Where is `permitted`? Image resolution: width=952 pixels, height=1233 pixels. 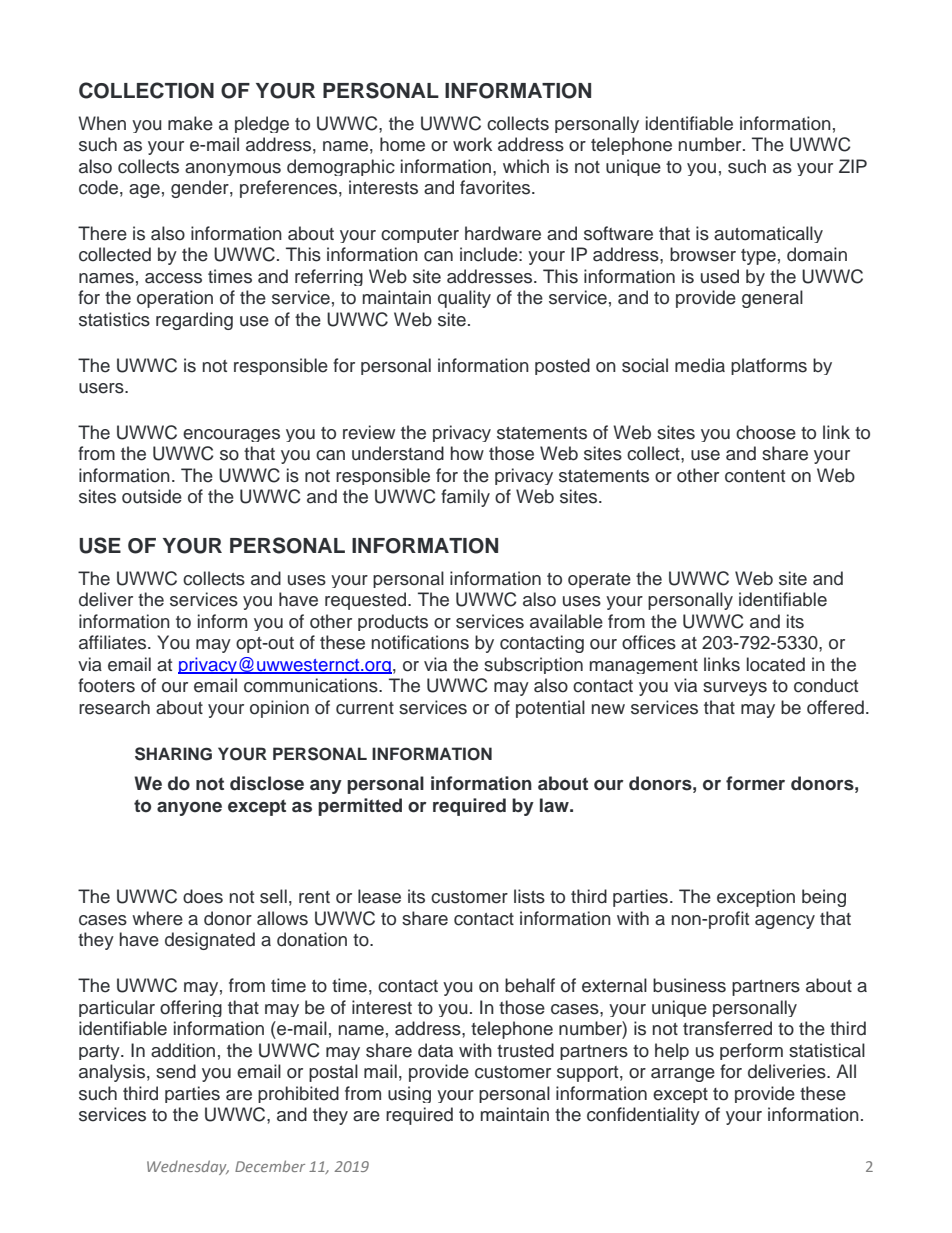
permitted is located at coordinates (360, 807).
